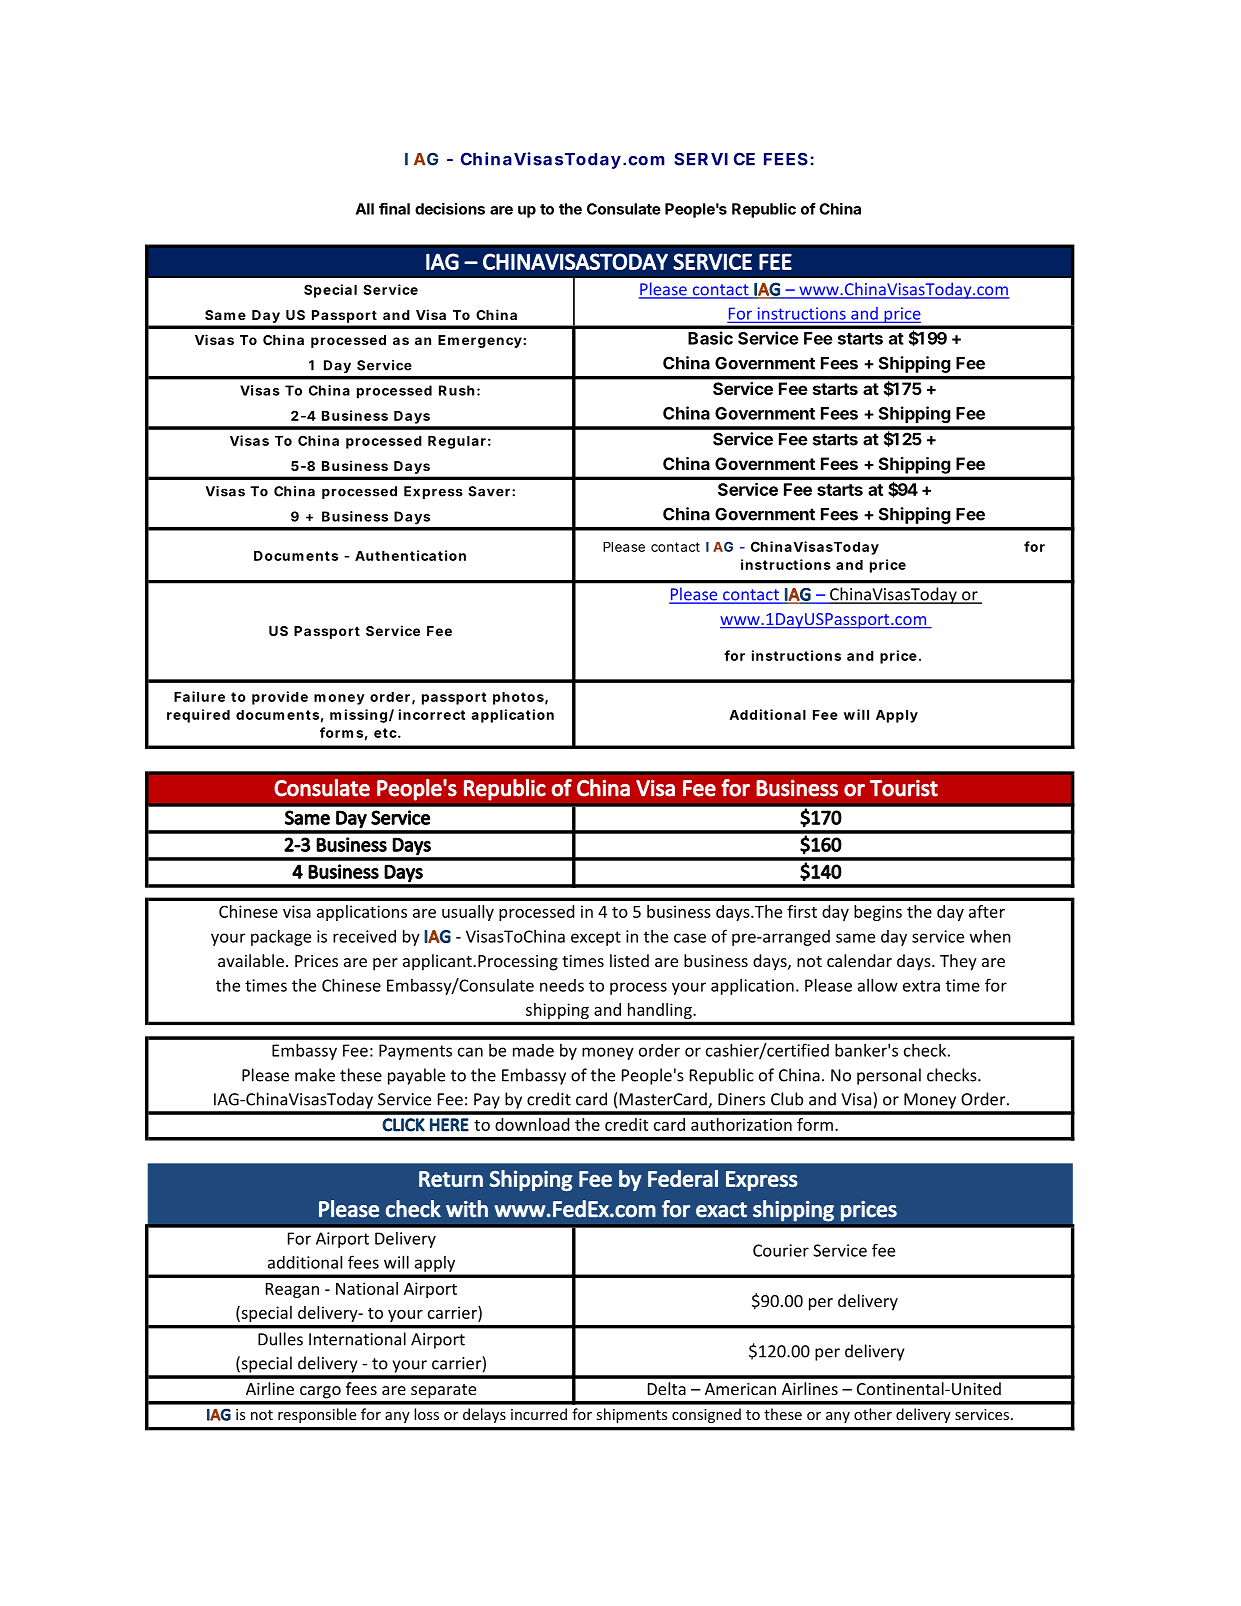 This screenshot has width=1241, height=1606. What do you see at coordinates (958, 962) in the screenshot?
I see `They` at bounding box center [958, 962].
